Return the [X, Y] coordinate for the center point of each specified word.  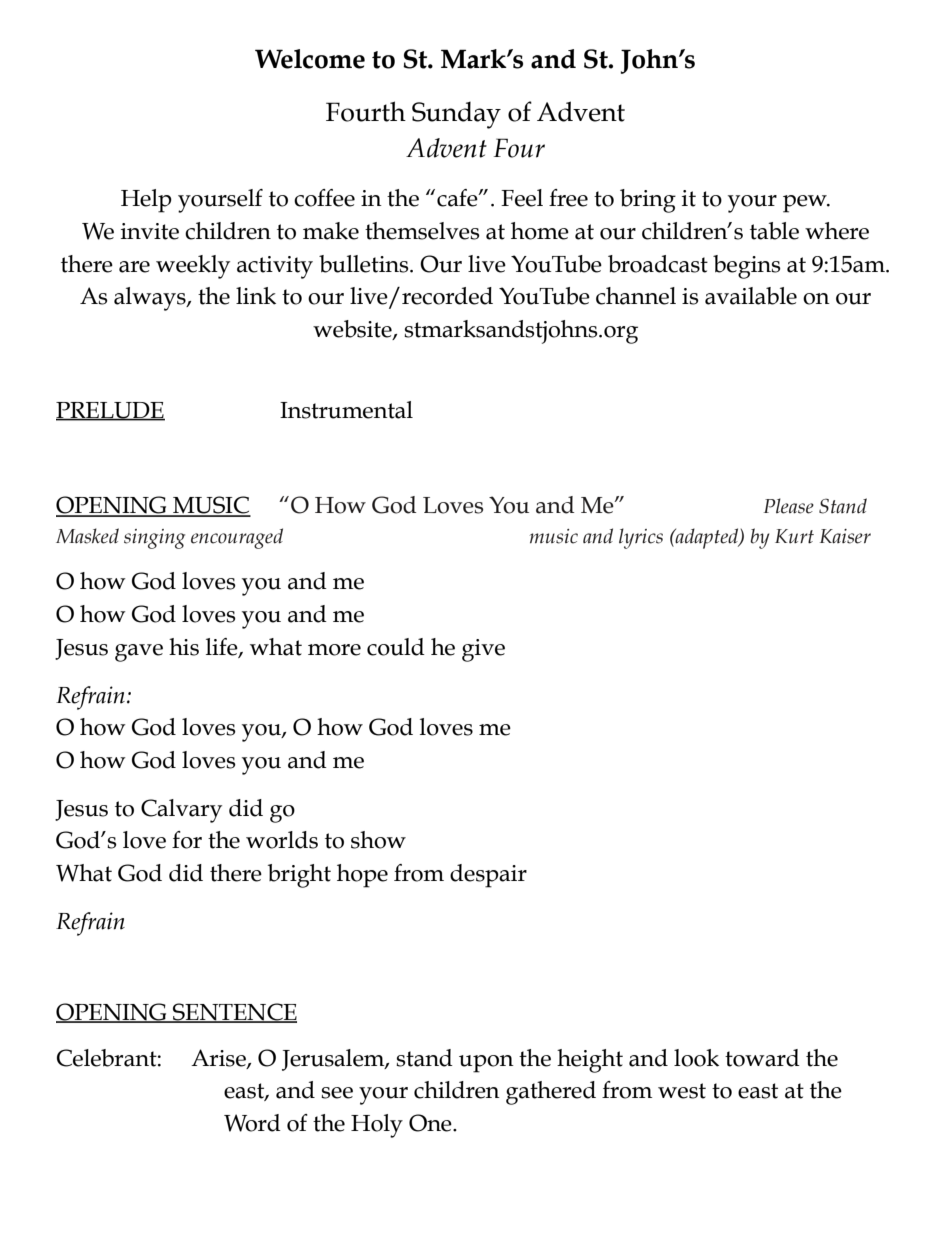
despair [488, 876]
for [187, 840]
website [353, 330]
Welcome [310, 59]
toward [762, 1058]
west [682, 1091]
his [184, 647]
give [483, 650]
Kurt [794, 536]
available [751, 296]
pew [806, 204]
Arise [219, 1058]
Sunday [456, 115]
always [151, 299]
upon [486, 1064]
